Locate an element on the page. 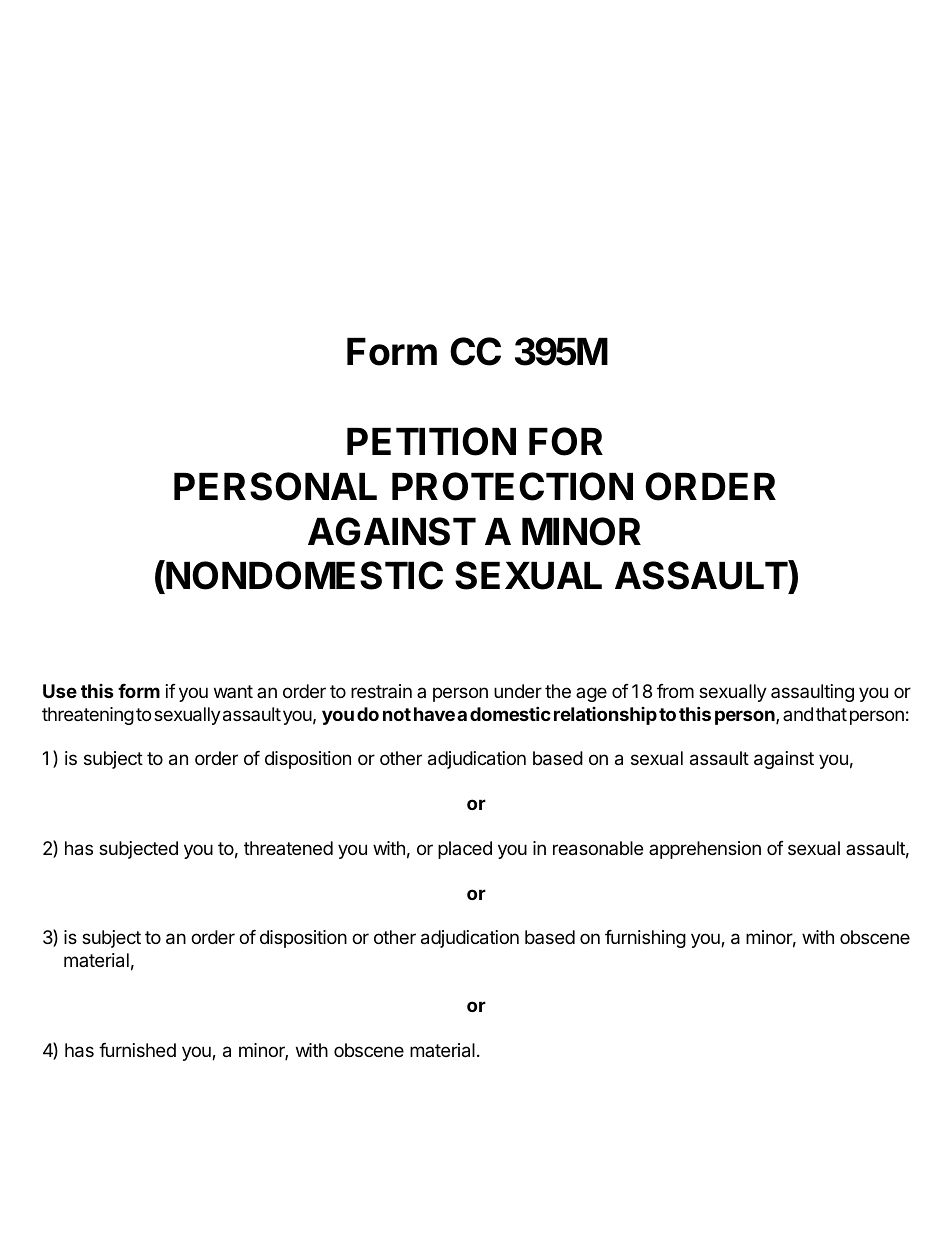 This page has height=1233, width=952. want is located at coordinates (233, 691).
